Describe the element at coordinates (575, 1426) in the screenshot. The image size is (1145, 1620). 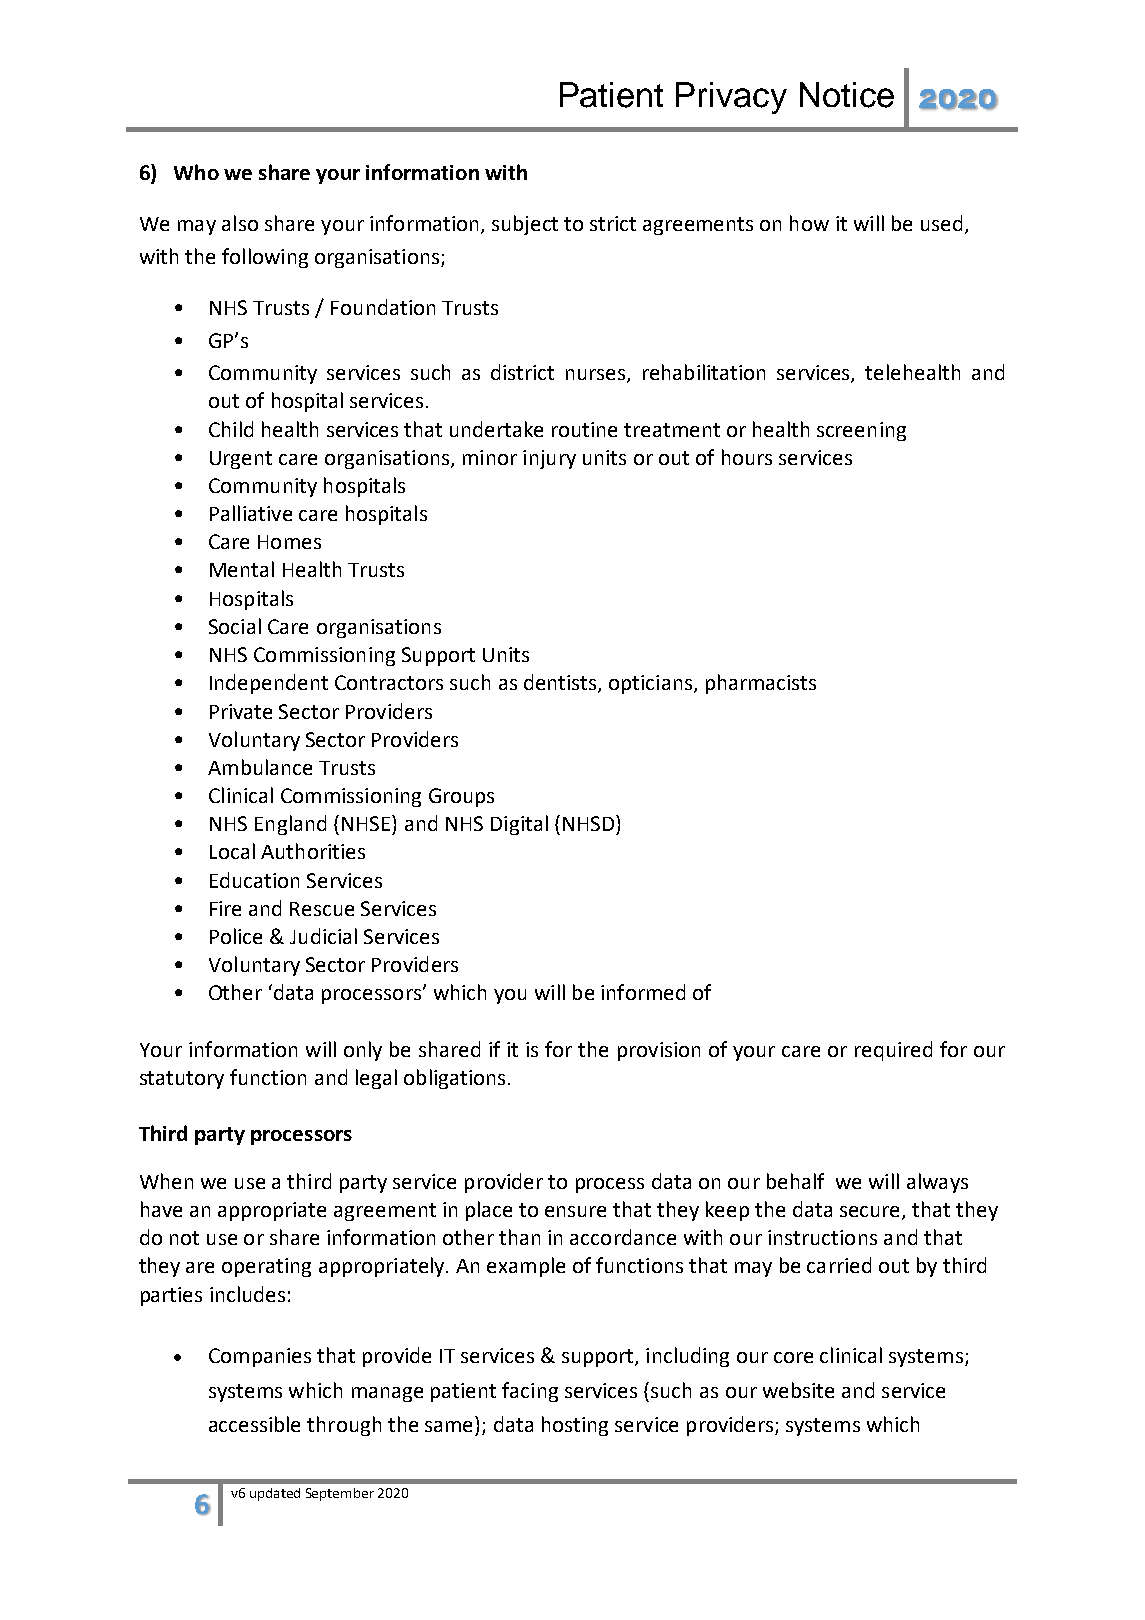
I see `hosting` at that location.
